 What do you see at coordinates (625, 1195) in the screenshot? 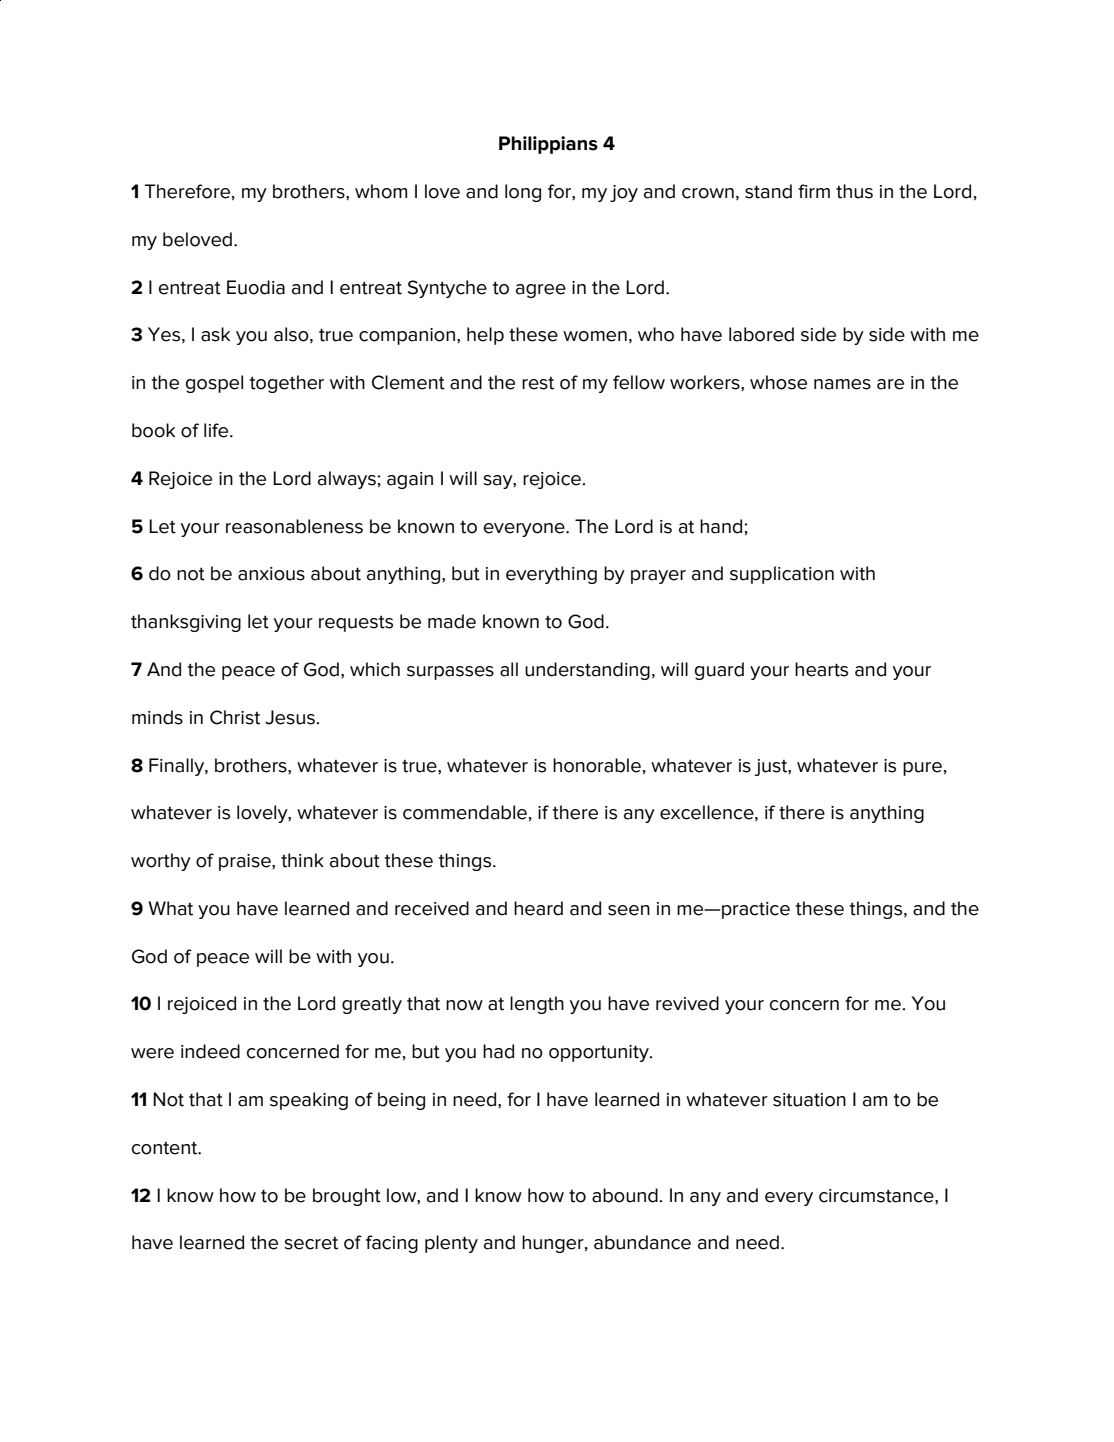
I see `abound` at bounding box center [625, 1195].
